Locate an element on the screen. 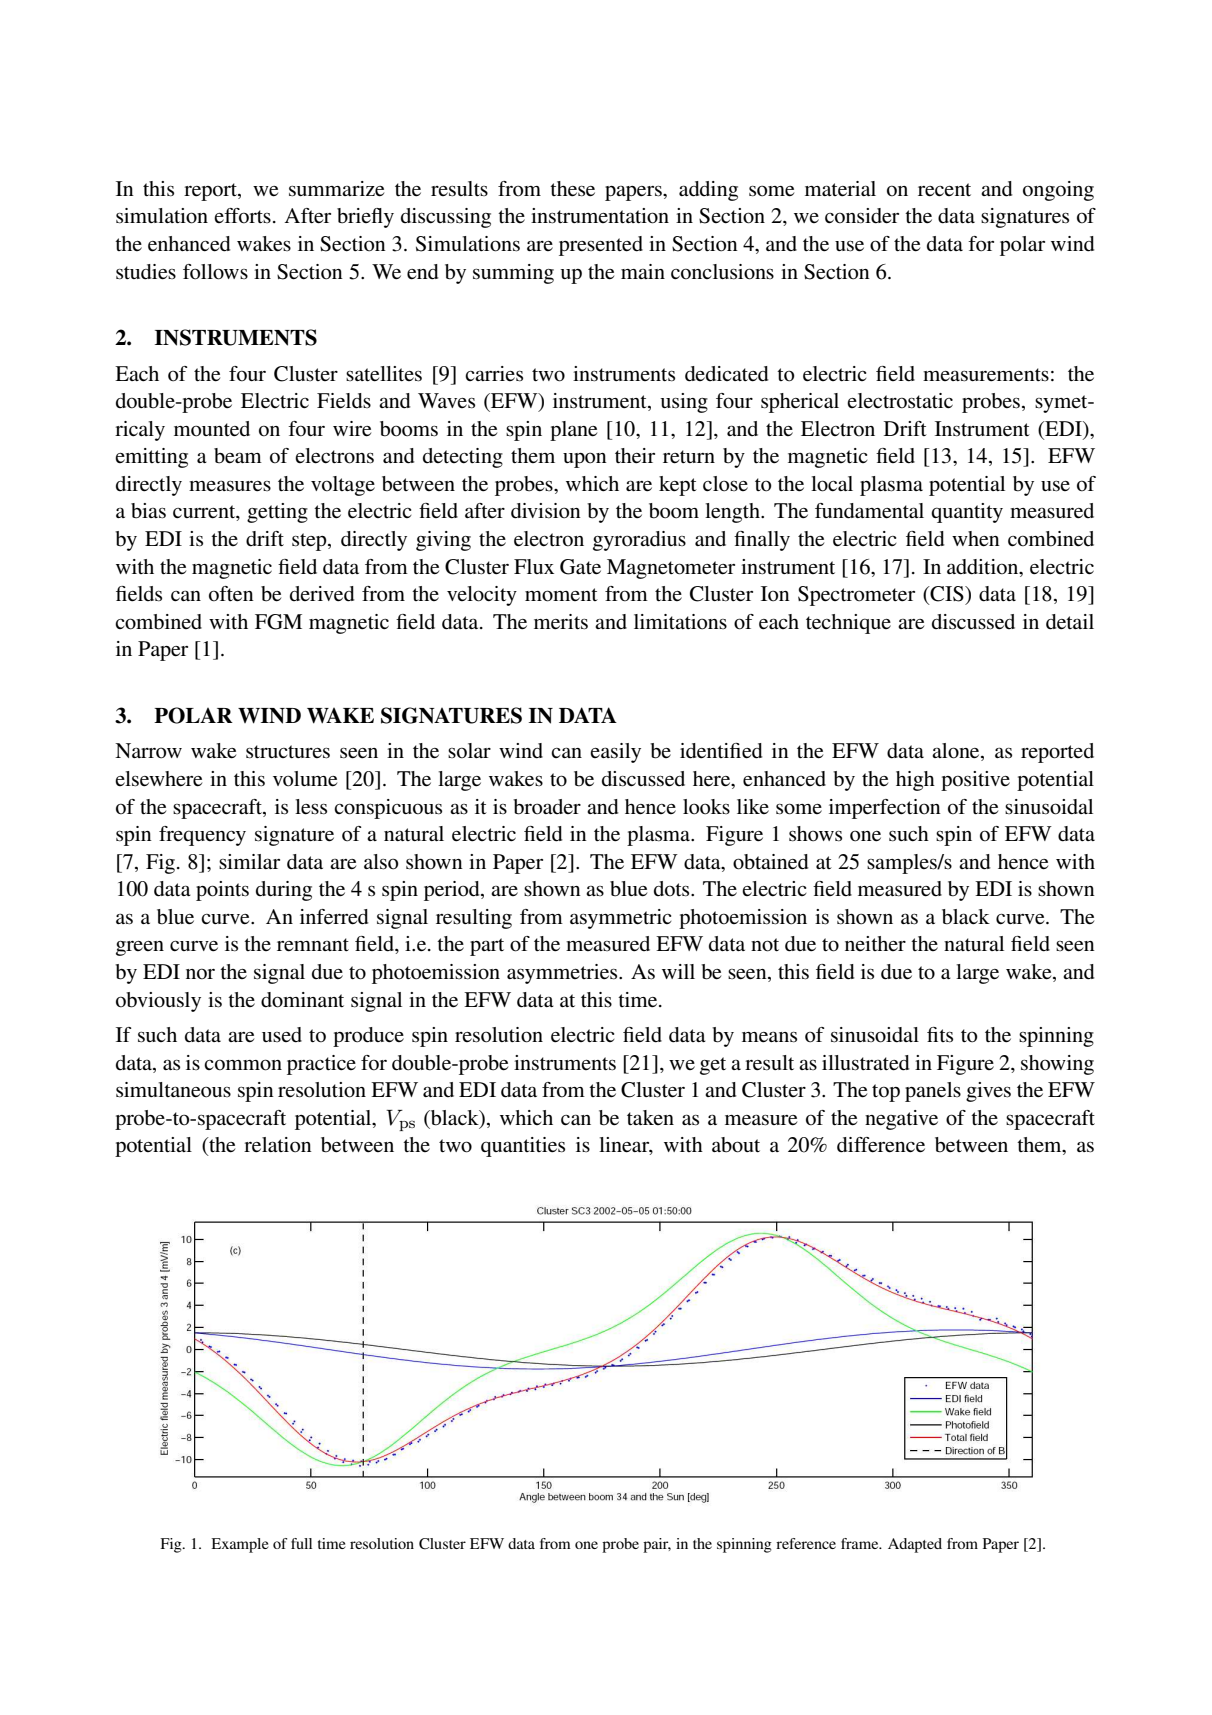 The width and height of the screenshot is (1212, 1715). Example is located at coordinates (239, 1545).
